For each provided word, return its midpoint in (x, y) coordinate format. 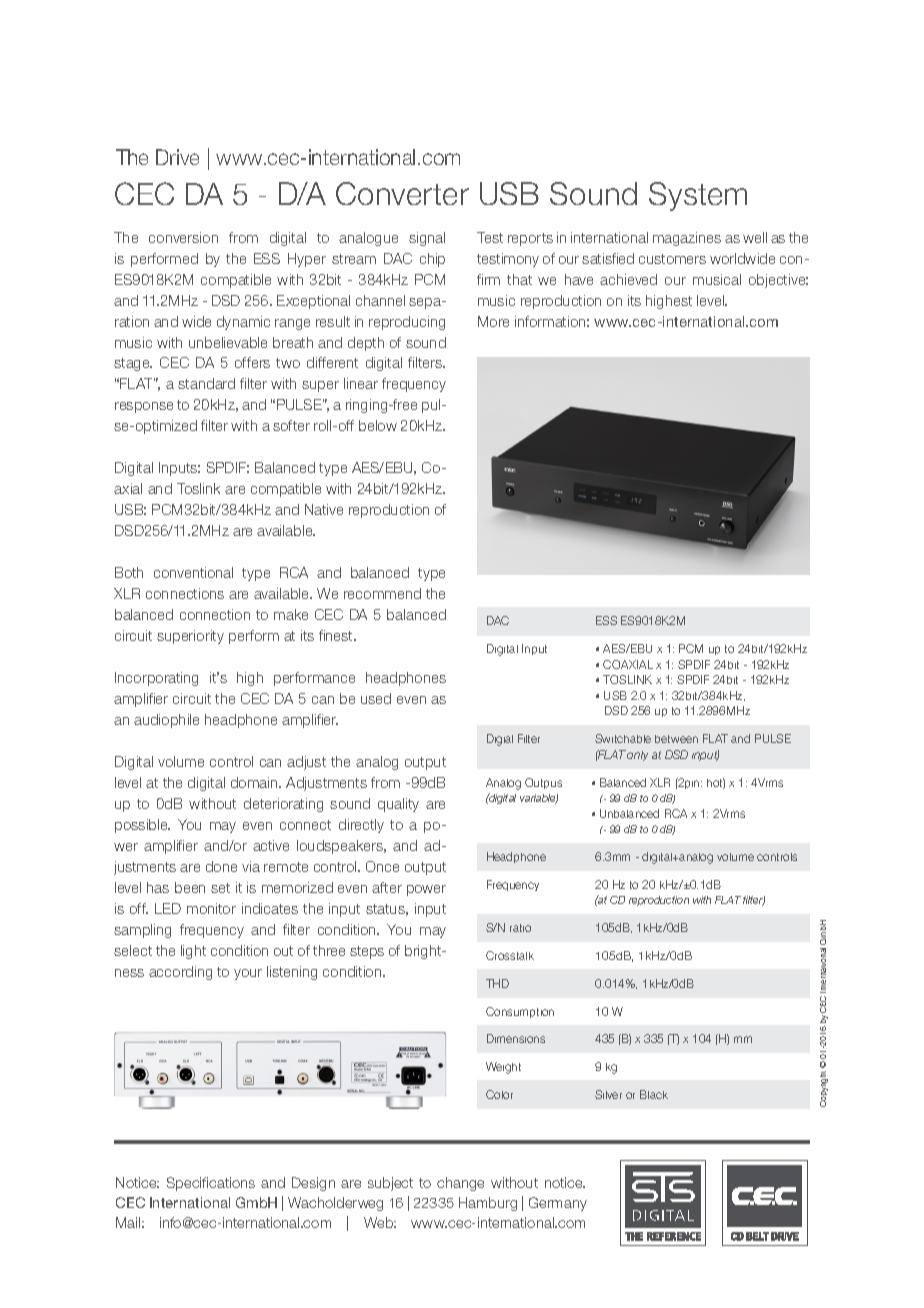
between (676, 739)
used (376, 698)
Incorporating (156, 679)
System (698, 196)
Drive (177, 157)
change (460, 1184)
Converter (402, 193)
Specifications (211, 1184)
